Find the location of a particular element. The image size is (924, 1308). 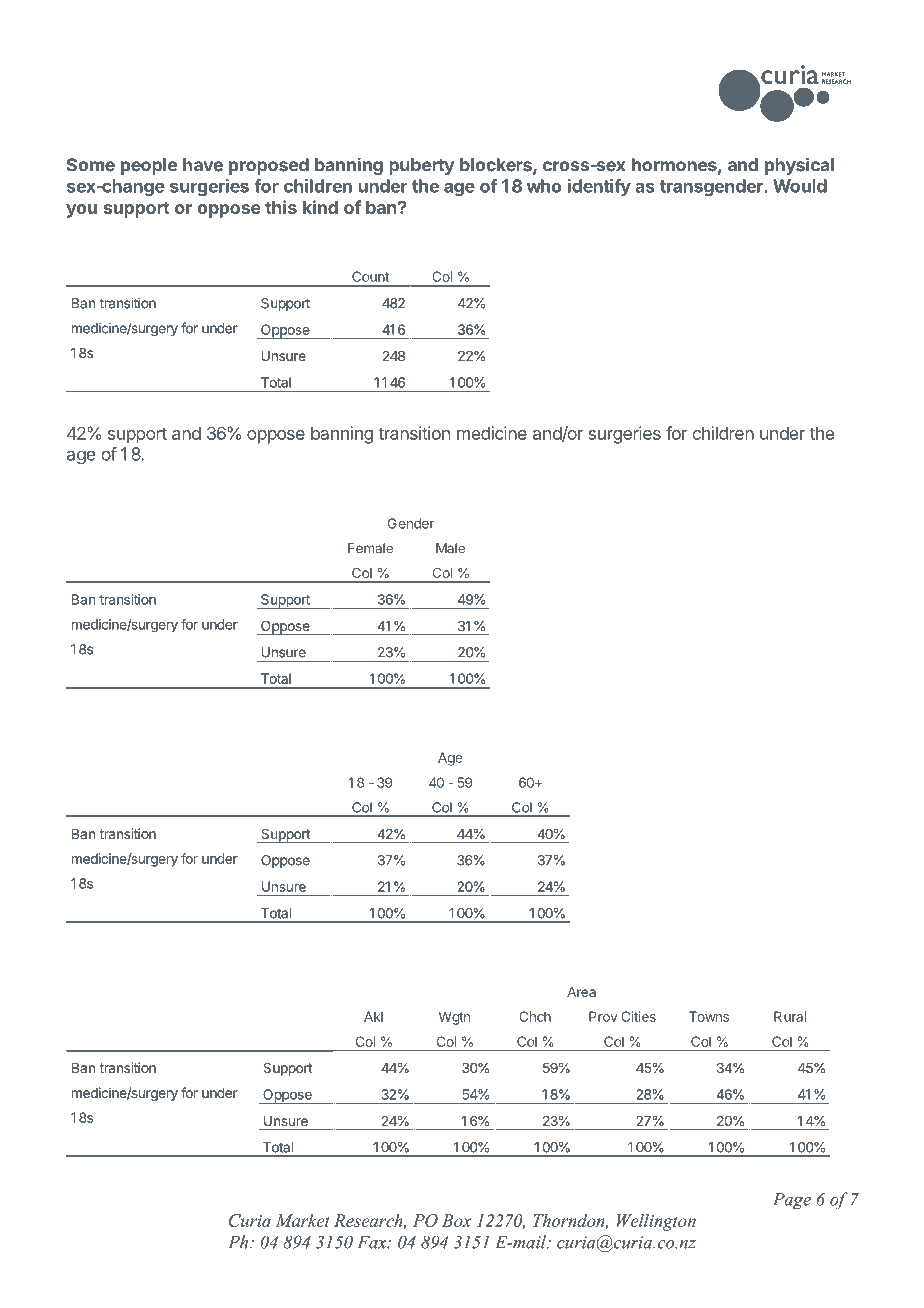

Prov is located at coordinates (603, 1016).
